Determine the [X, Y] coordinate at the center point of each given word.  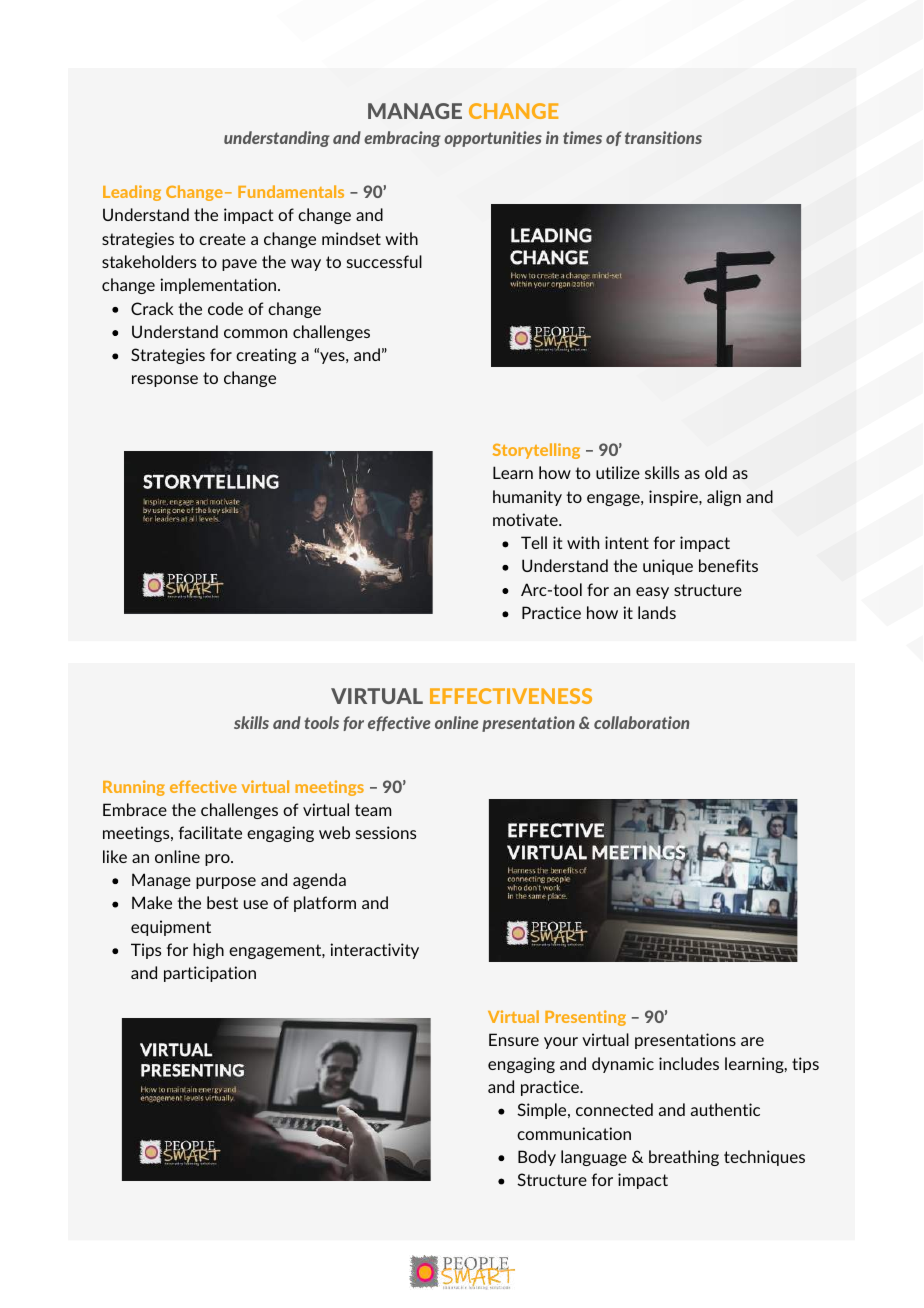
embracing [402, 139]
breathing [684, 1158]
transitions [663, 137]
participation [210, 974]
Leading [132, 193]
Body [537, 1158]
